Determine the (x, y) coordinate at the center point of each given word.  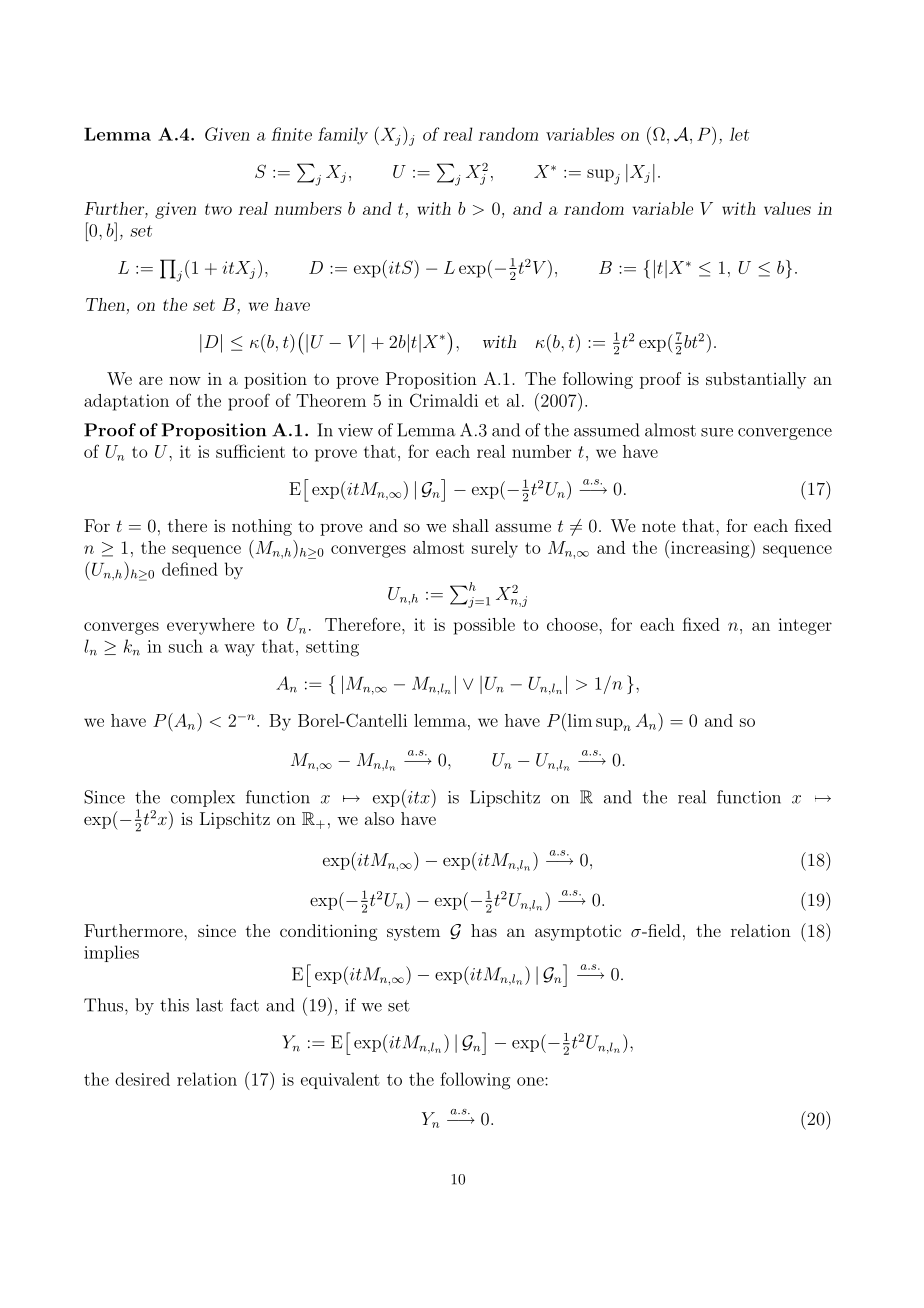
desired (142, 1079)
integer (805, 626)
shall (471, 525)
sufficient (250, 451)
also (379, 818)
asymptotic (578, 933)
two (218, 209)
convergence (785, 434)
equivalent (340, 1080)
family (343, 135)
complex (203, 798)
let (739, 134)
